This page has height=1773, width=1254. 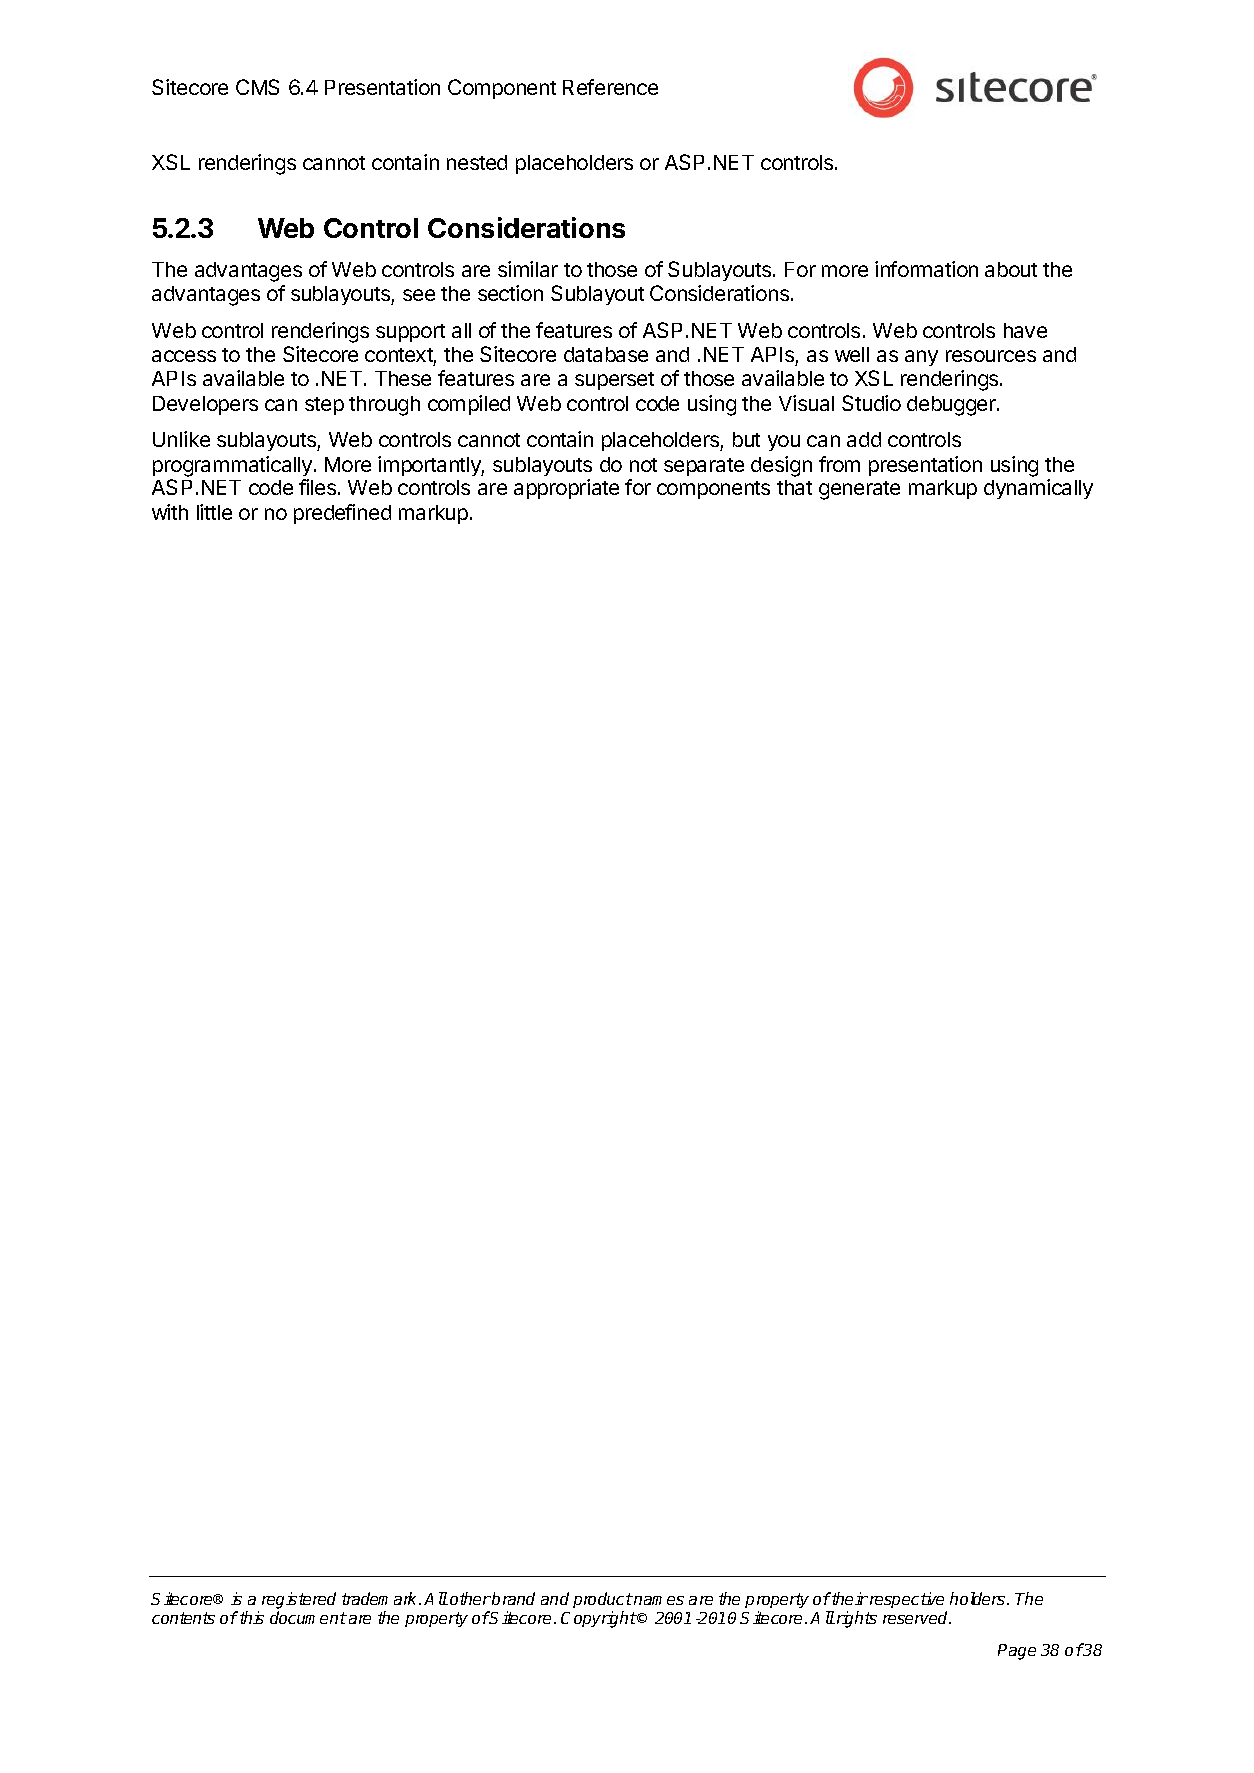 I want to click on registered, so click(x=299, y=1600).
